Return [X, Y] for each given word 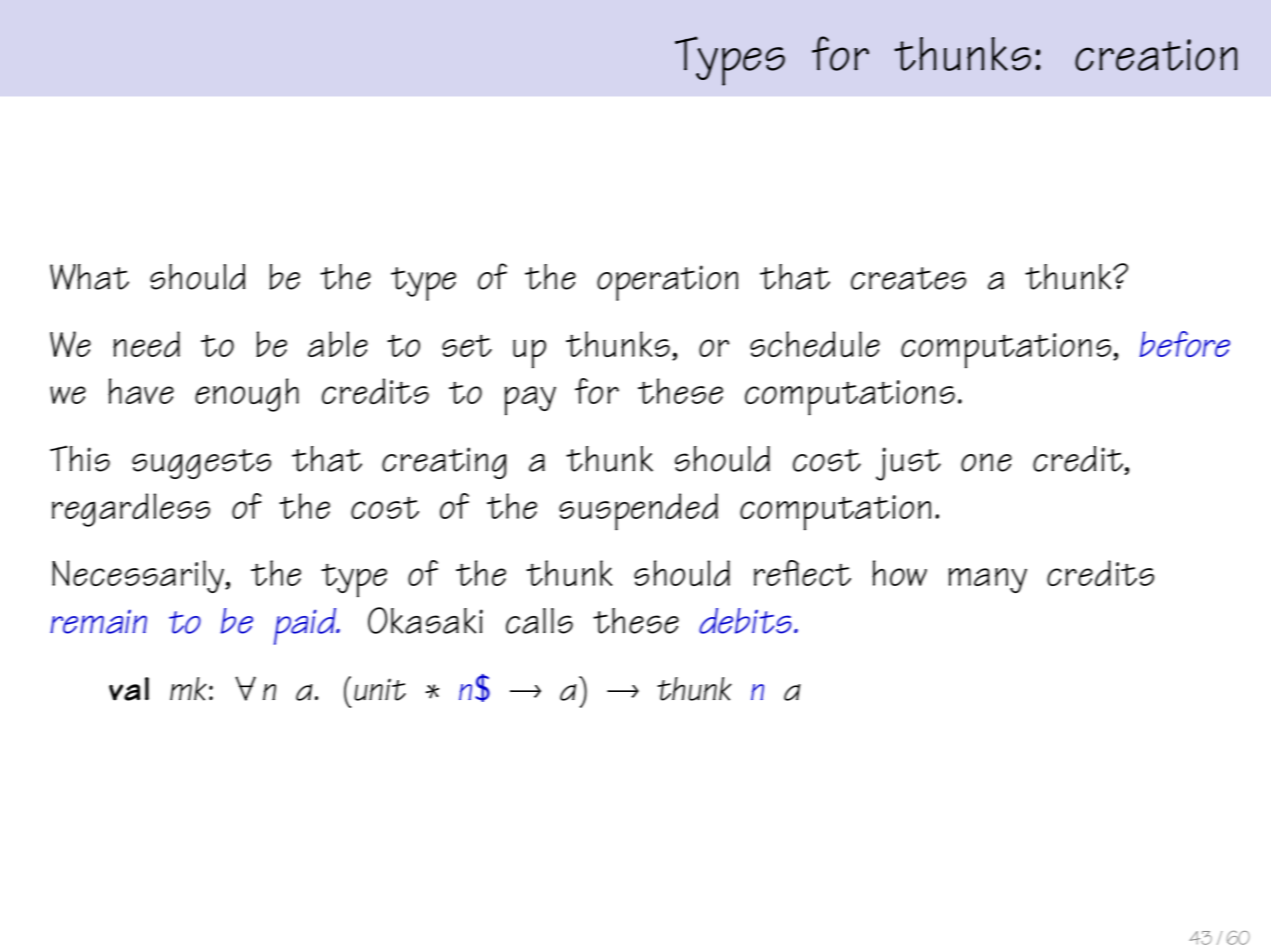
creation [1156, 55]
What [89, 277]
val [129, 689]
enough [247, 395]
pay [530, 401]
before [1184, 344]
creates [908, 278]
